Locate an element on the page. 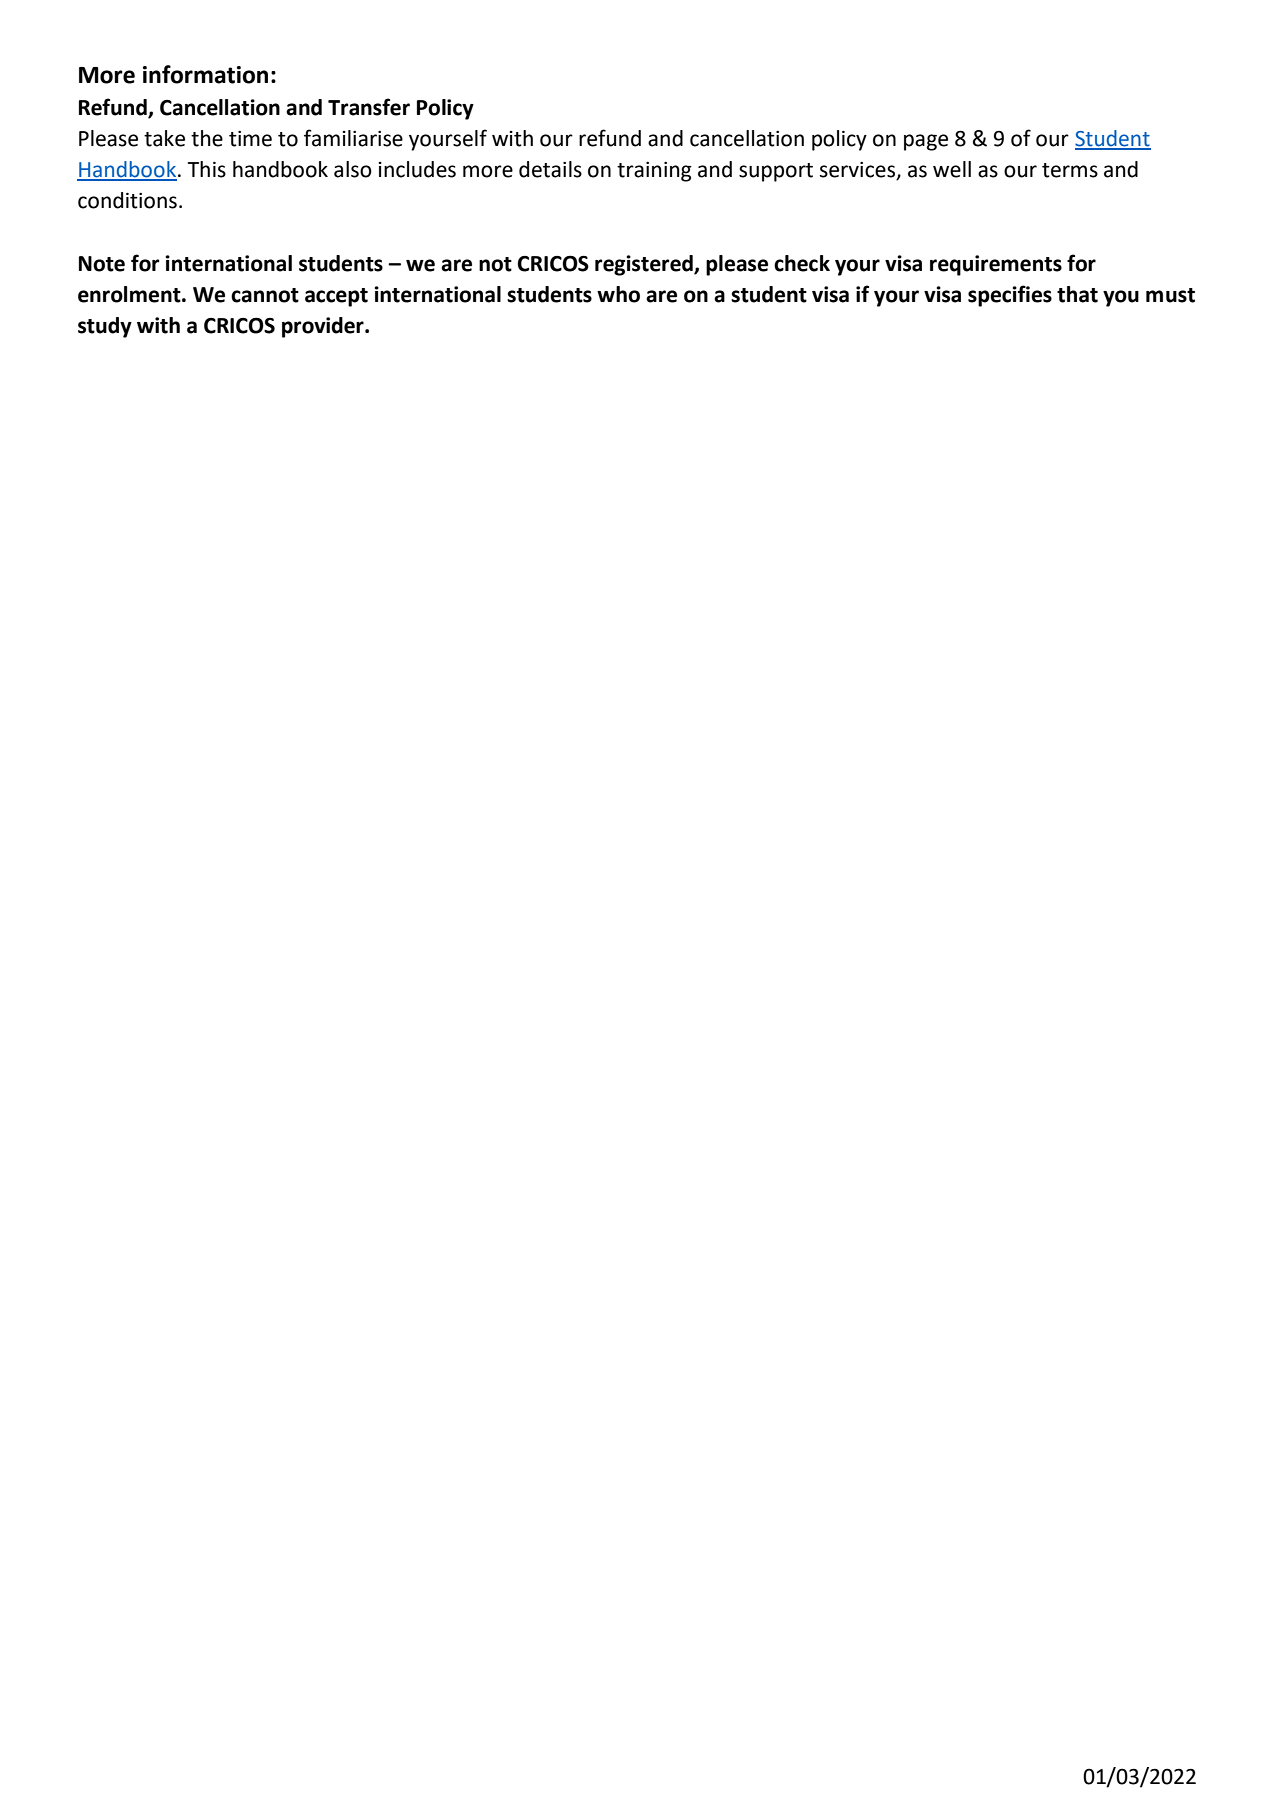 This page has width=1279, height=1809. training is located at coordinates (654, 172).
